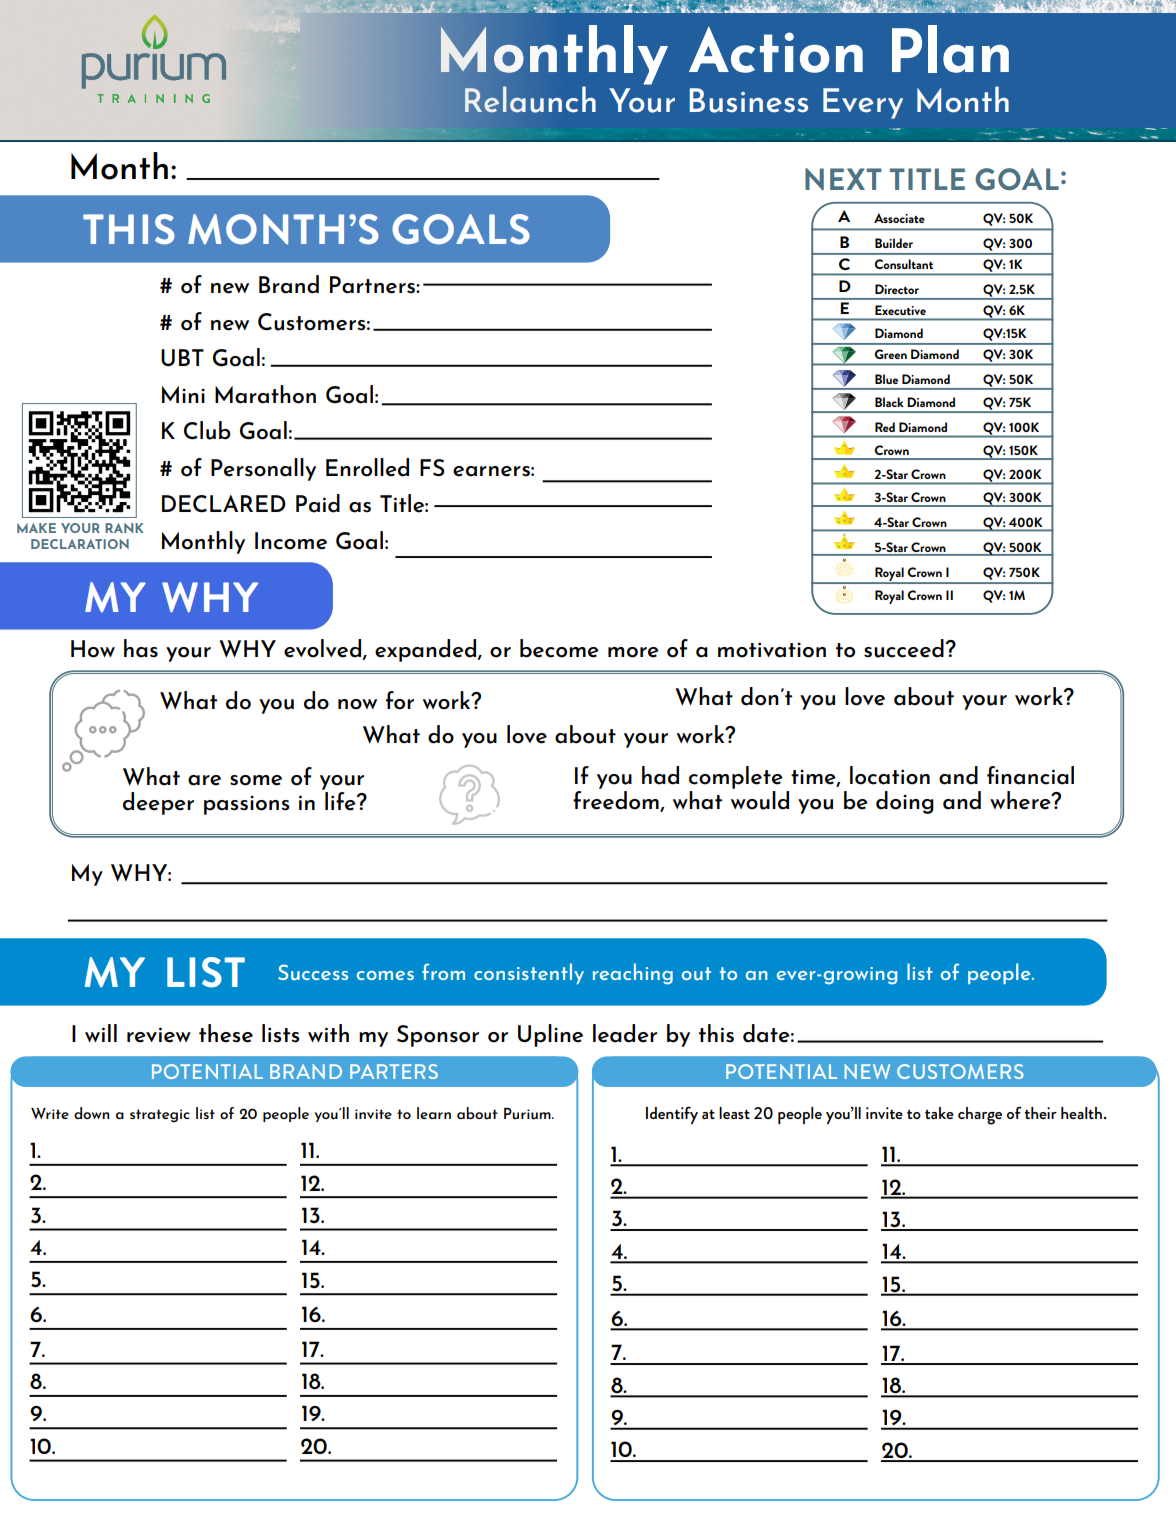 This screenshot has width=1176, height=1522. What do you see at coordinates (530, 99) in the screenshot?
I see `Relaunch` at bounding box center [530, 99].
